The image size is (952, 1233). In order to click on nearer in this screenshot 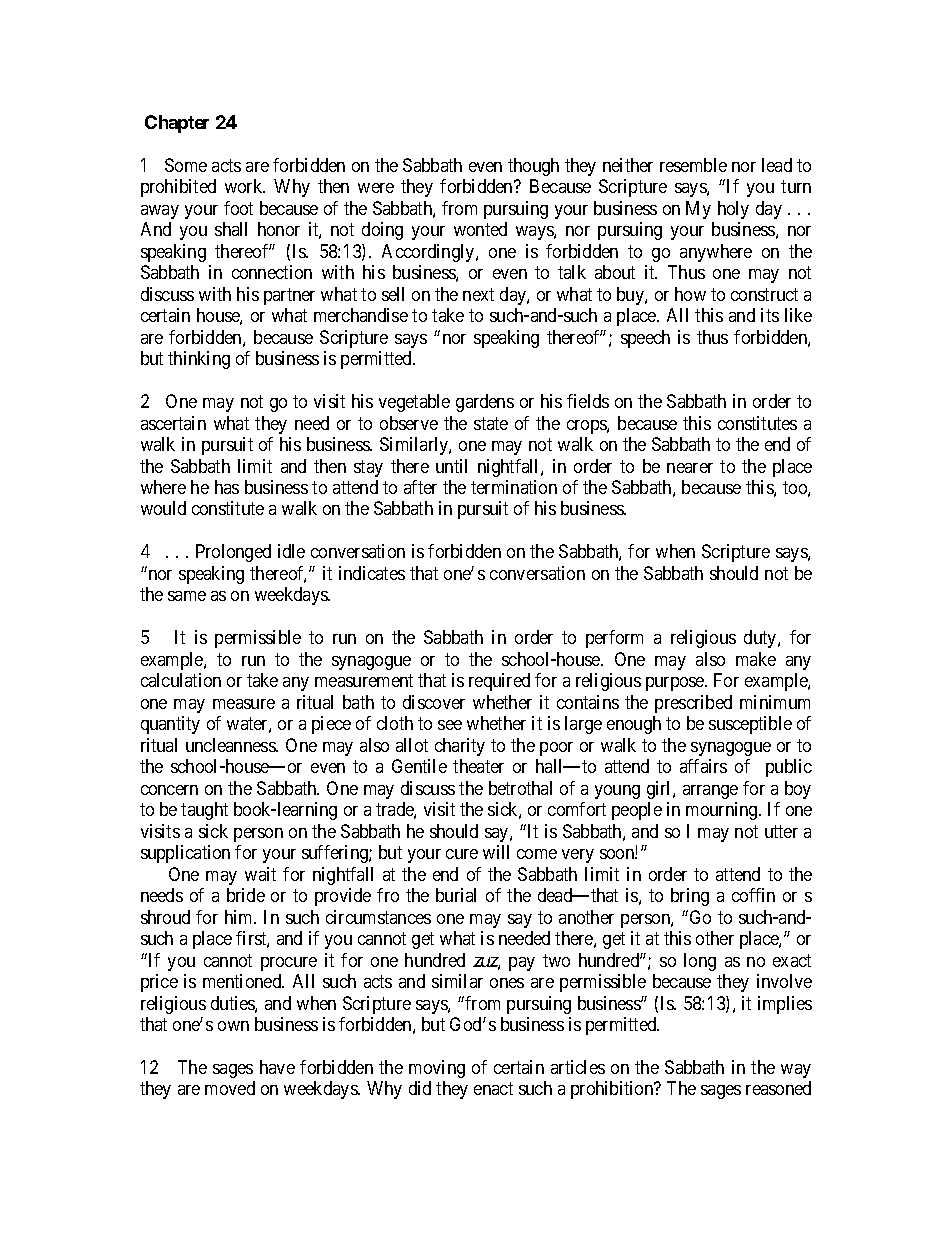, I will do `click(690, 468)`.
